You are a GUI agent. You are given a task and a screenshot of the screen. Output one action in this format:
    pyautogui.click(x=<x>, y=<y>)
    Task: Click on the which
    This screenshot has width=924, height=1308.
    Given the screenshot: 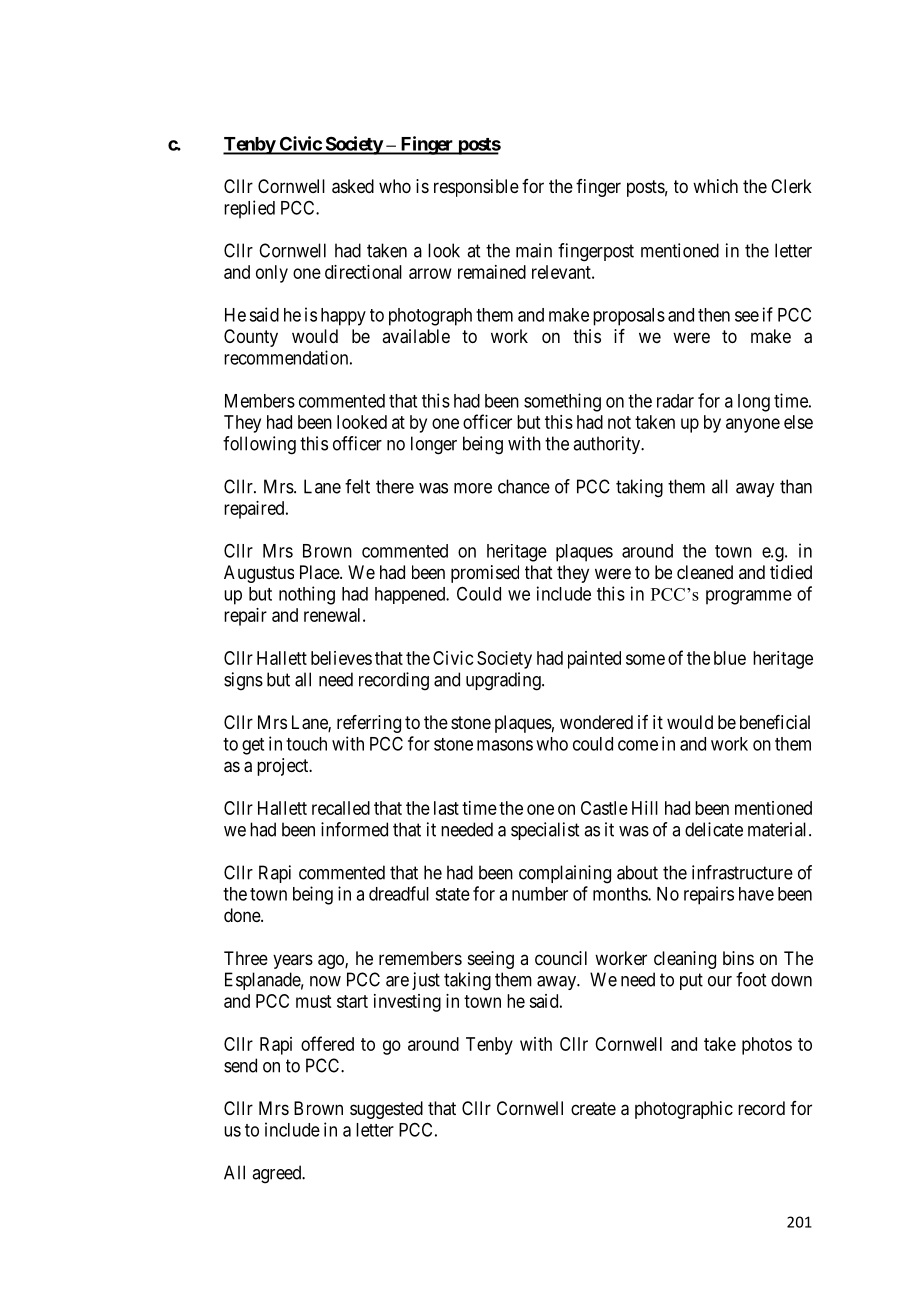 What is the action you would take?
    pyautogui.click(x=715, y=186)
